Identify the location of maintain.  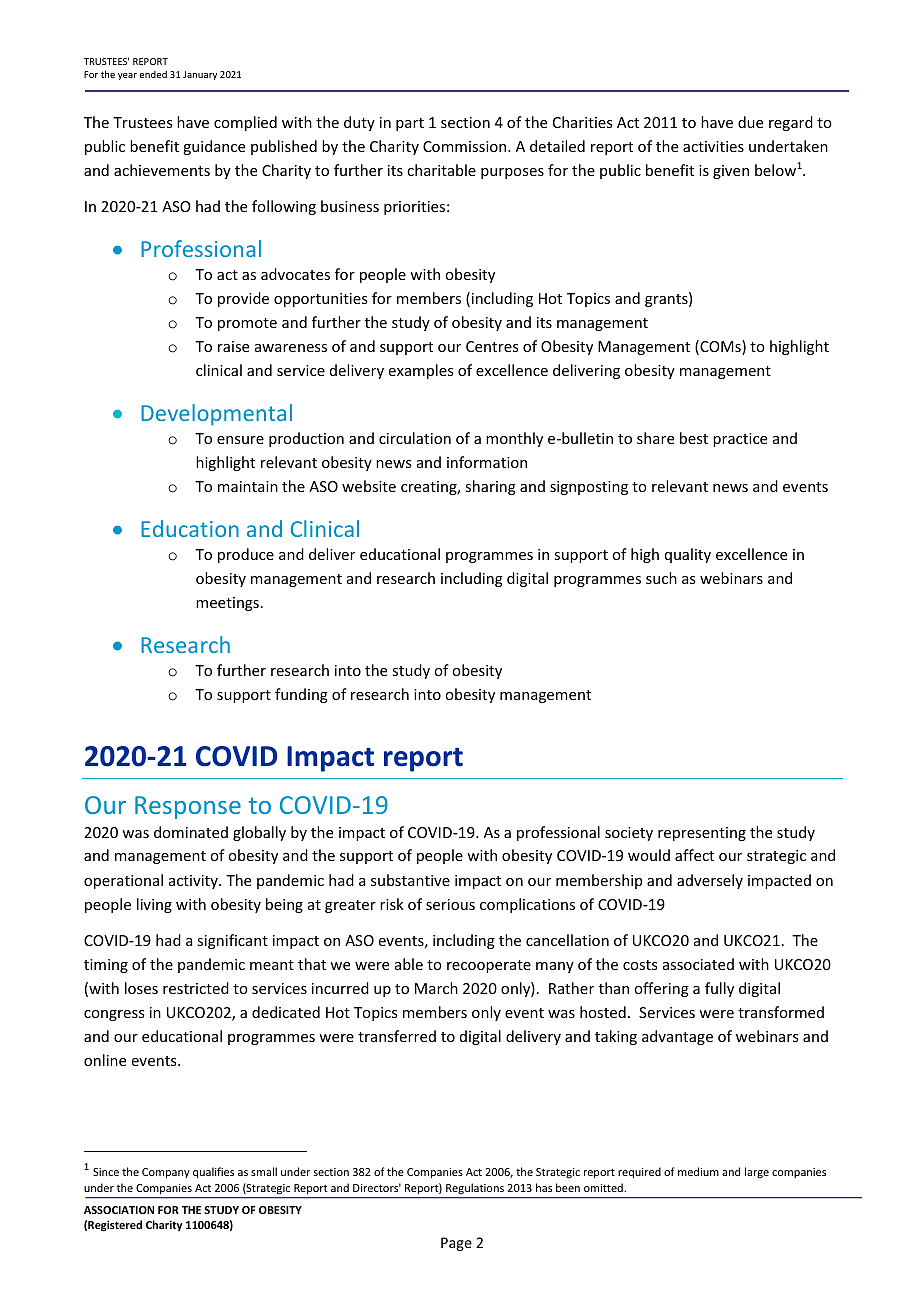
(248, 486).
